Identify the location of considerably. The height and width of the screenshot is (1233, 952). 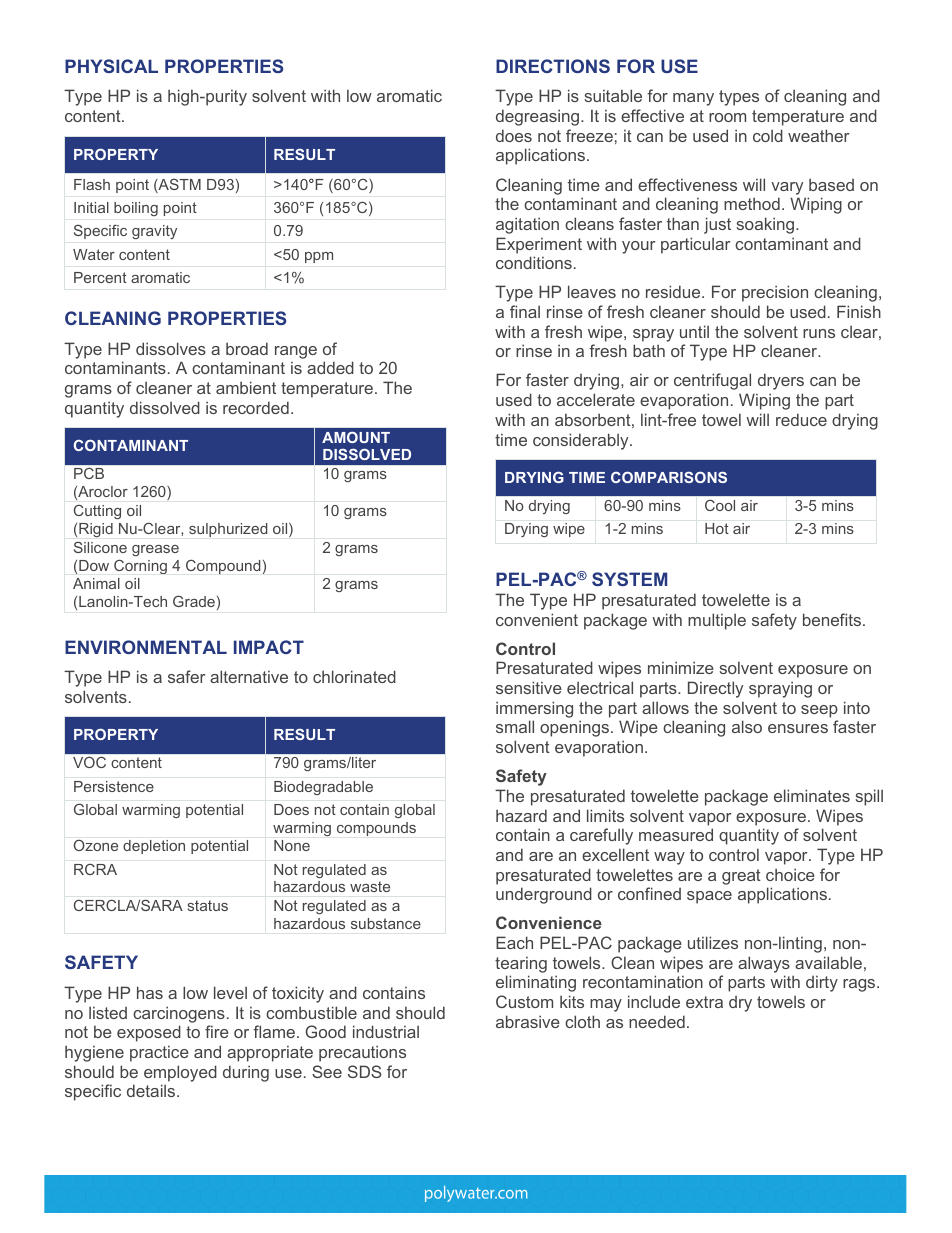
(582, 441).
